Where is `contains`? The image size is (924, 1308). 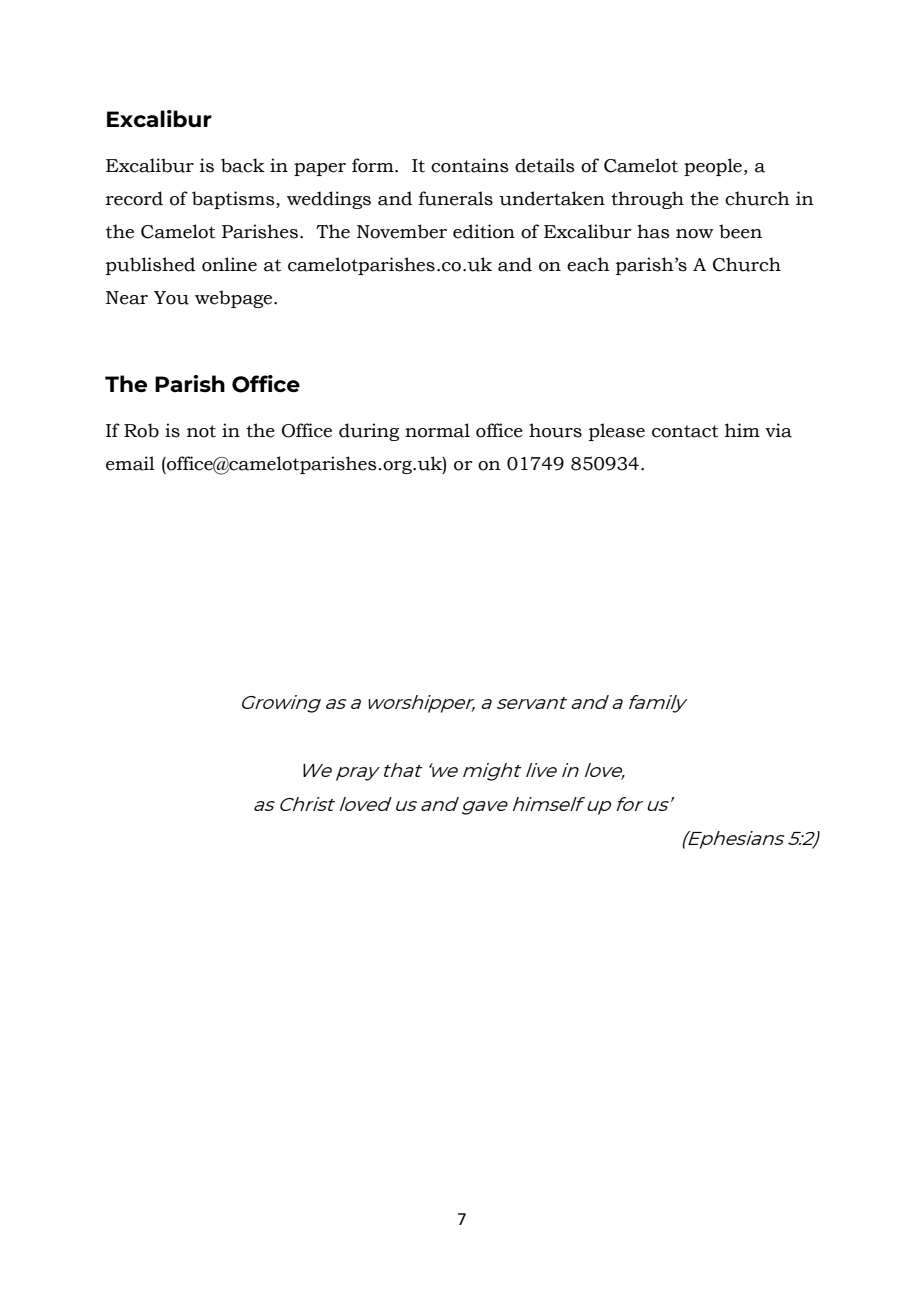 contains is located at coordinates (470, 165).
